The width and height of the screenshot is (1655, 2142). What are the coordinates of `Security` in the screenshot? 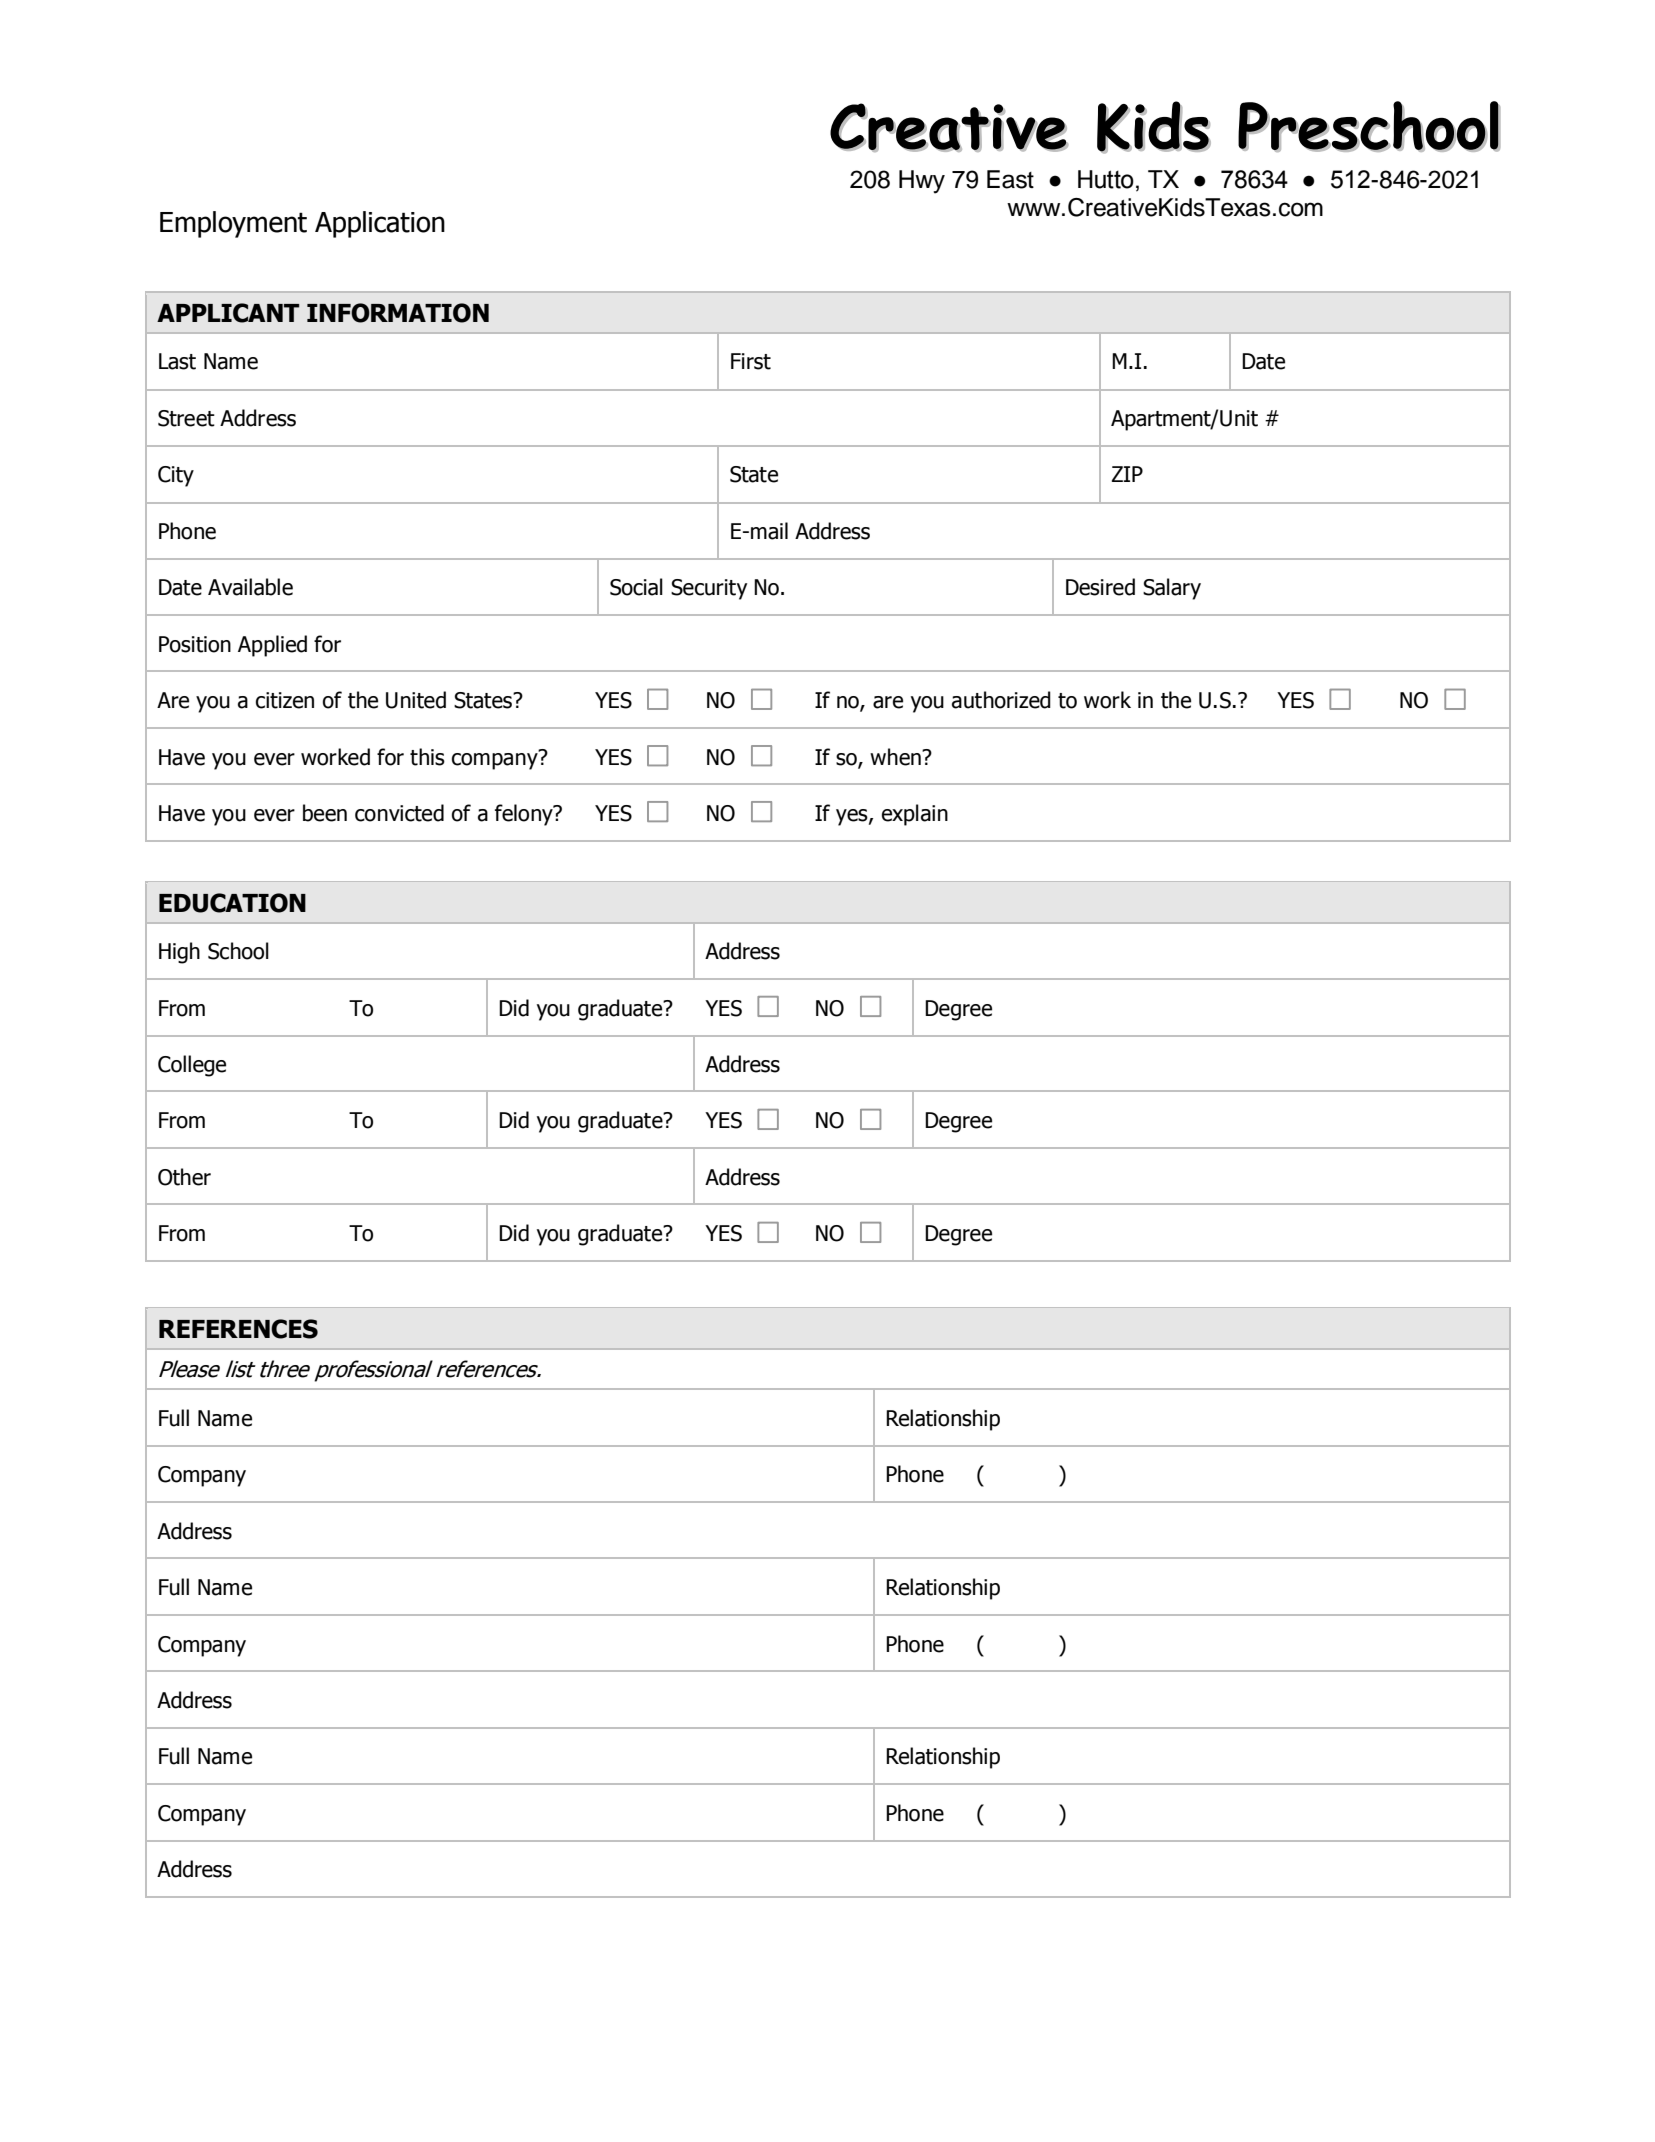 It's located at (709, 589).
